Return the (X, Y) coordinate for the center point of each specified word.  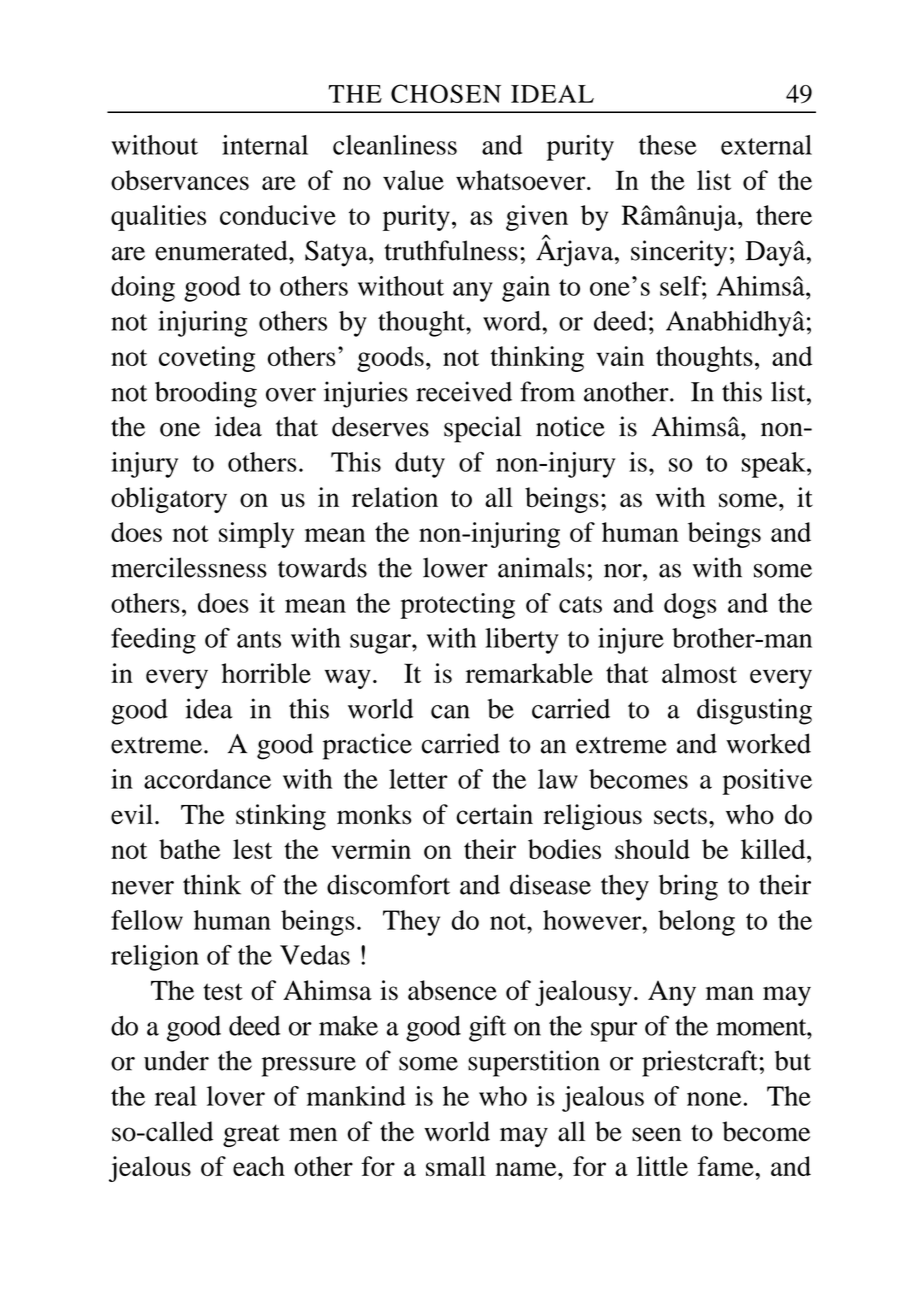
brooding (206, 394)
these (668, 145)
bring (688, 887)
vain (620, 356)
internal (265, 145)
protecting (457, 606)
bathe (189, 849)
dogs (690, 606)
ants (259, 639)
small (456, 1166)
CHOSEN (446, 93)
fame (726, 1166)
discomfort (388, 884)
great (251, 1136)
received (464, 391)
